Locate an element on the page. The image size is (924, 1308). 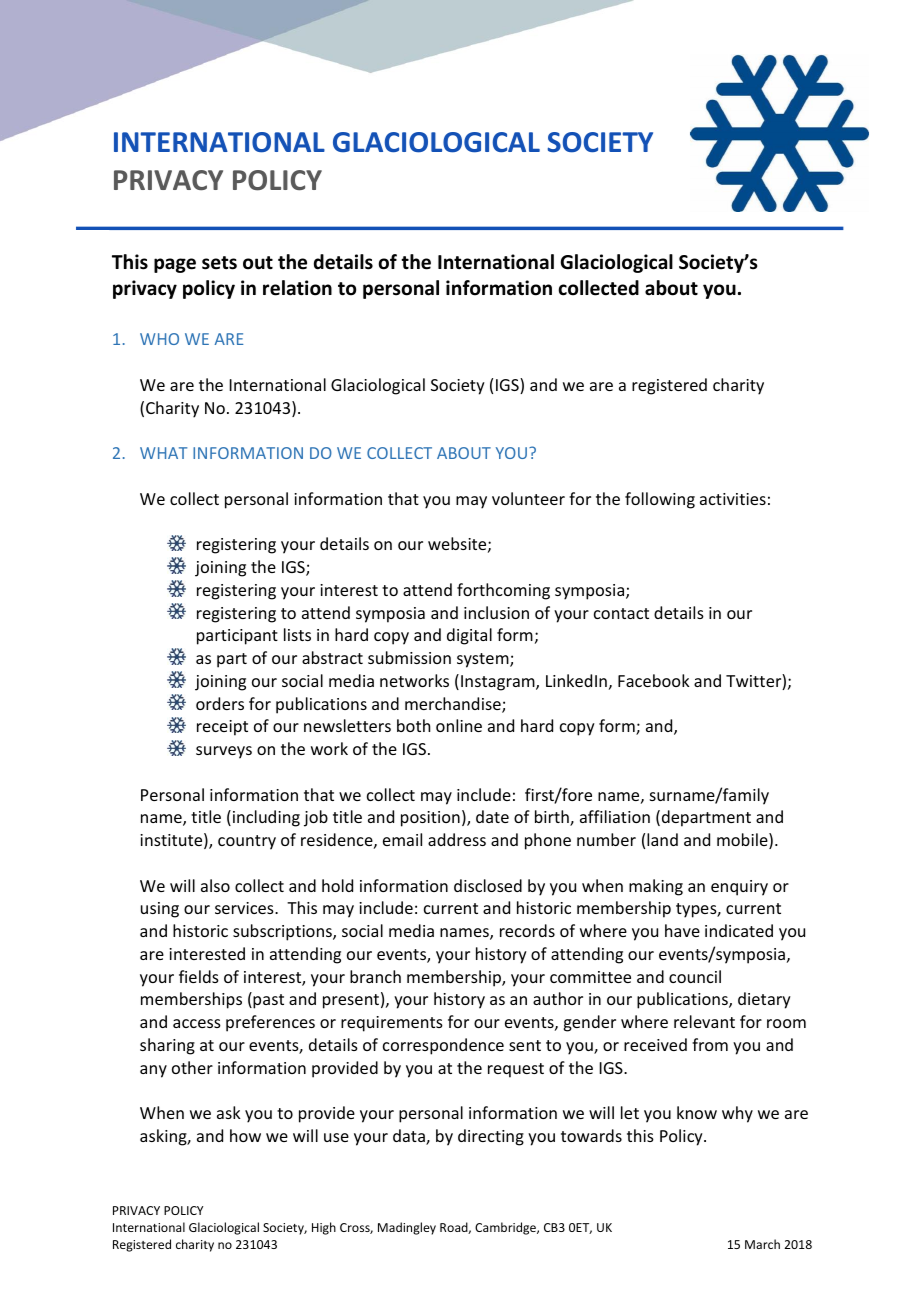
High is located at coordinates (324, 1228).
